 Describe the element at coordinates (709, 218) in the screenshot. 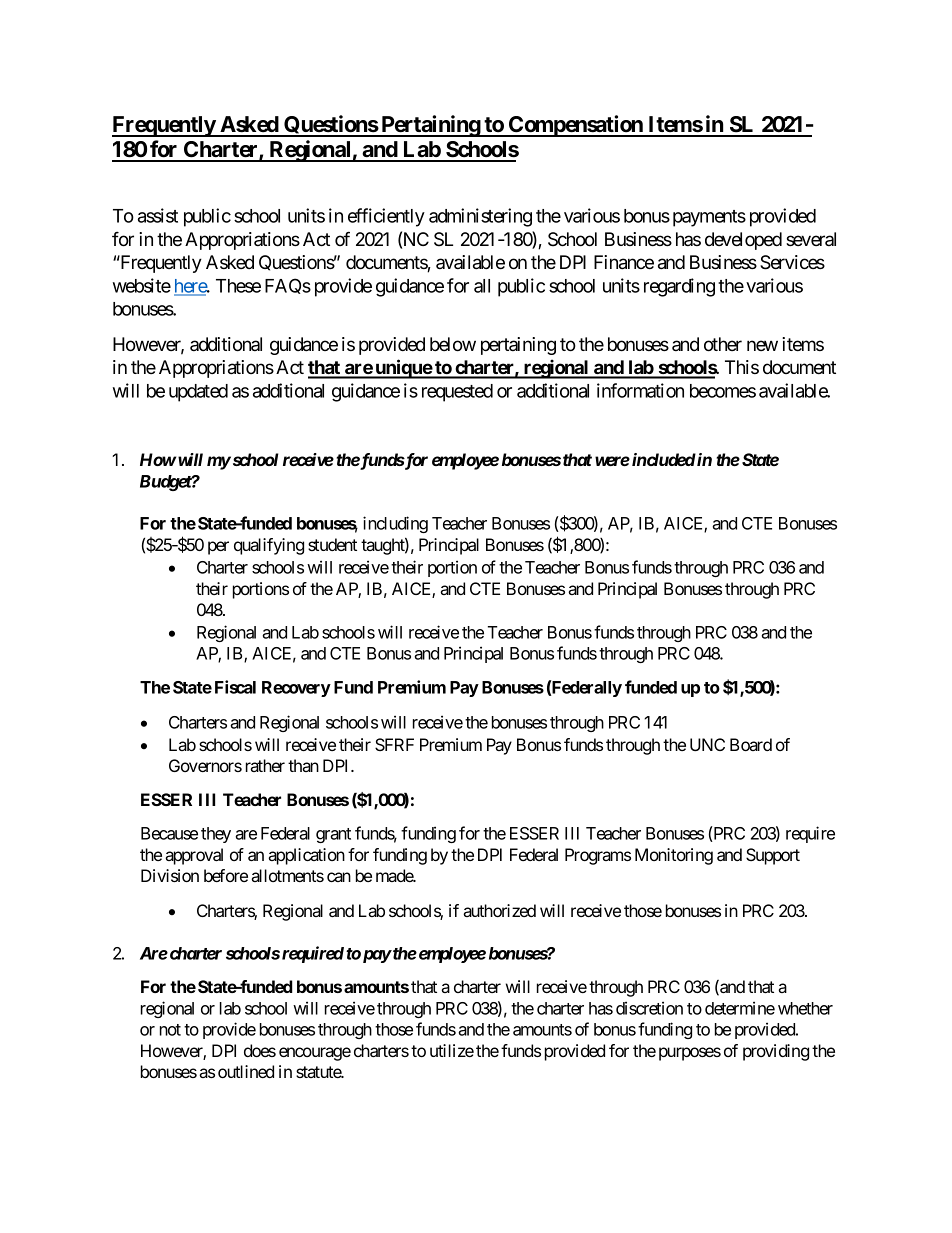

I see `payments` at that location.
